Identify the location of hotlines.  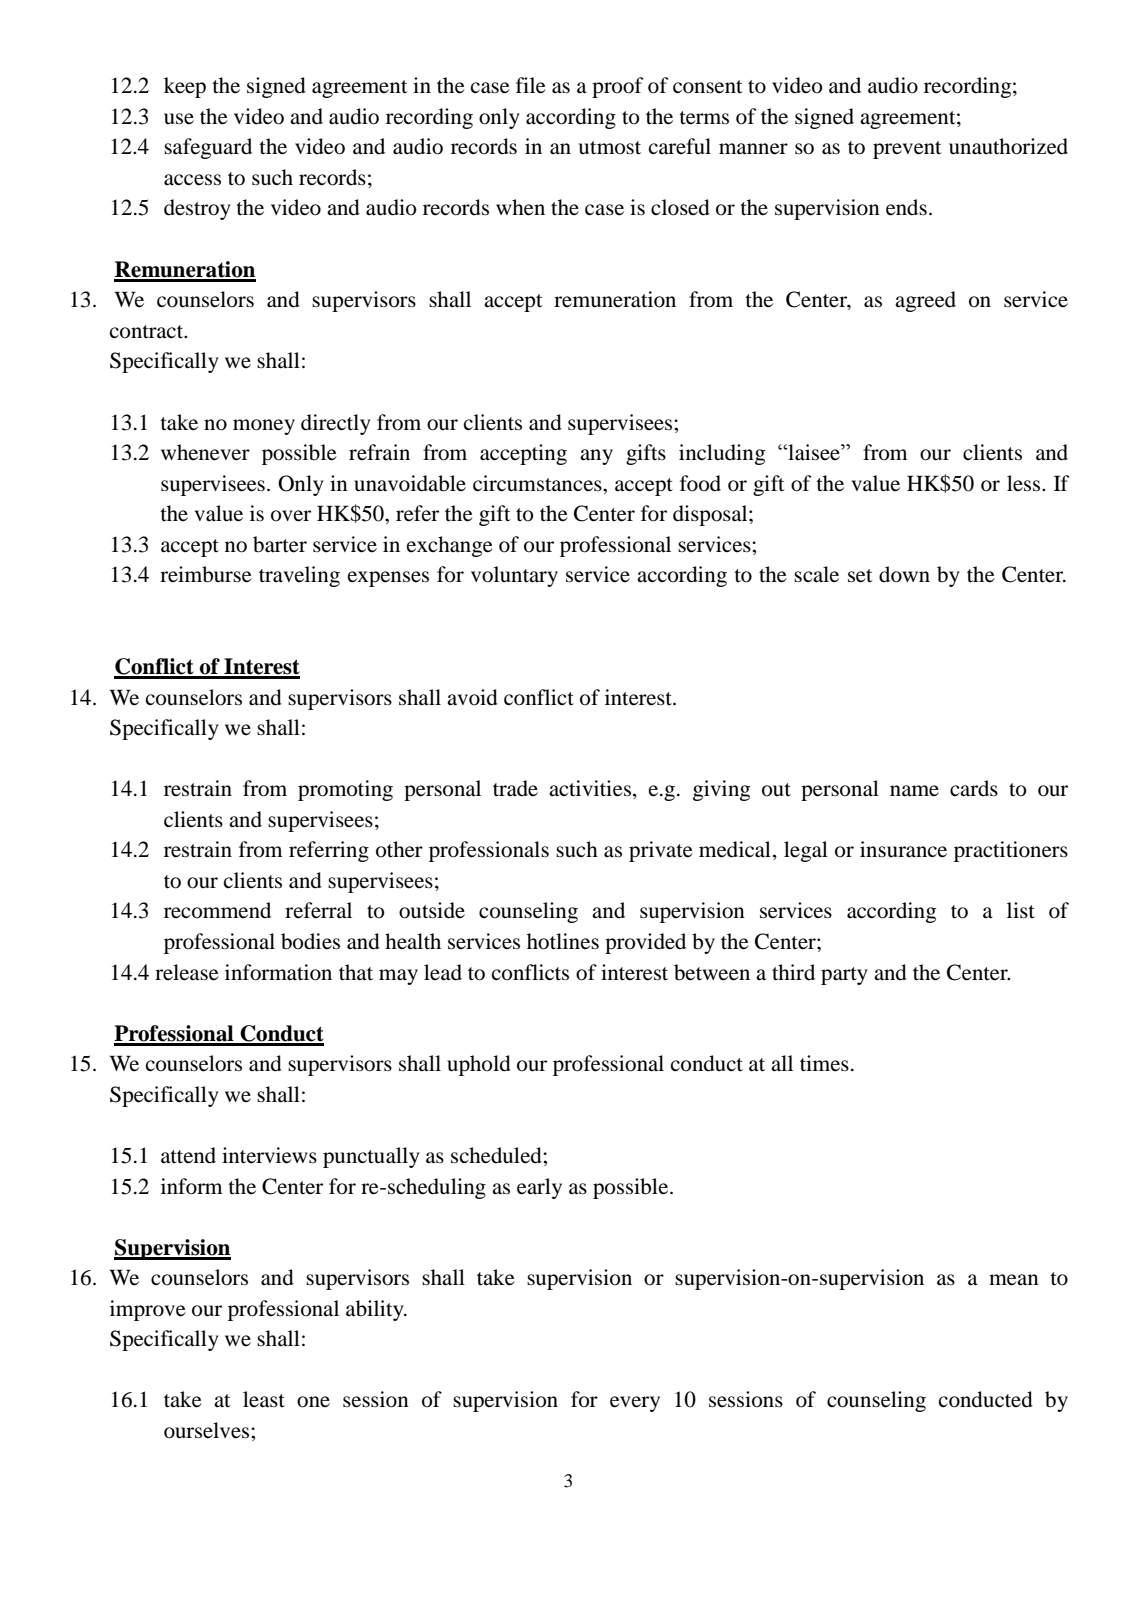
(563, 941).
